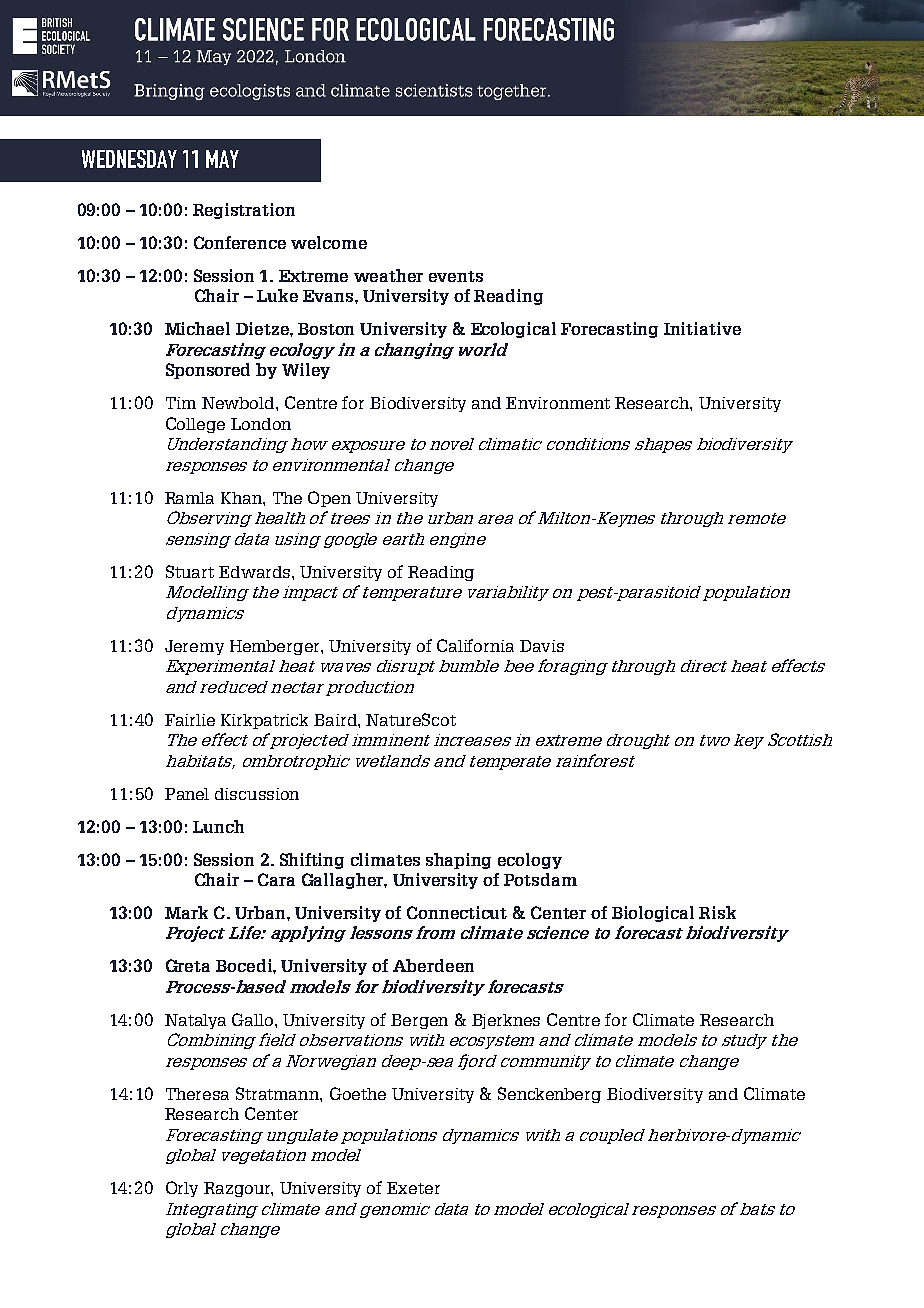 The width and height of the screenshot is (924, 1308). What do you see at coordinates (413, 1188) in the screenshot?
I see `Exeter` at bounding box center [413, 1188].
